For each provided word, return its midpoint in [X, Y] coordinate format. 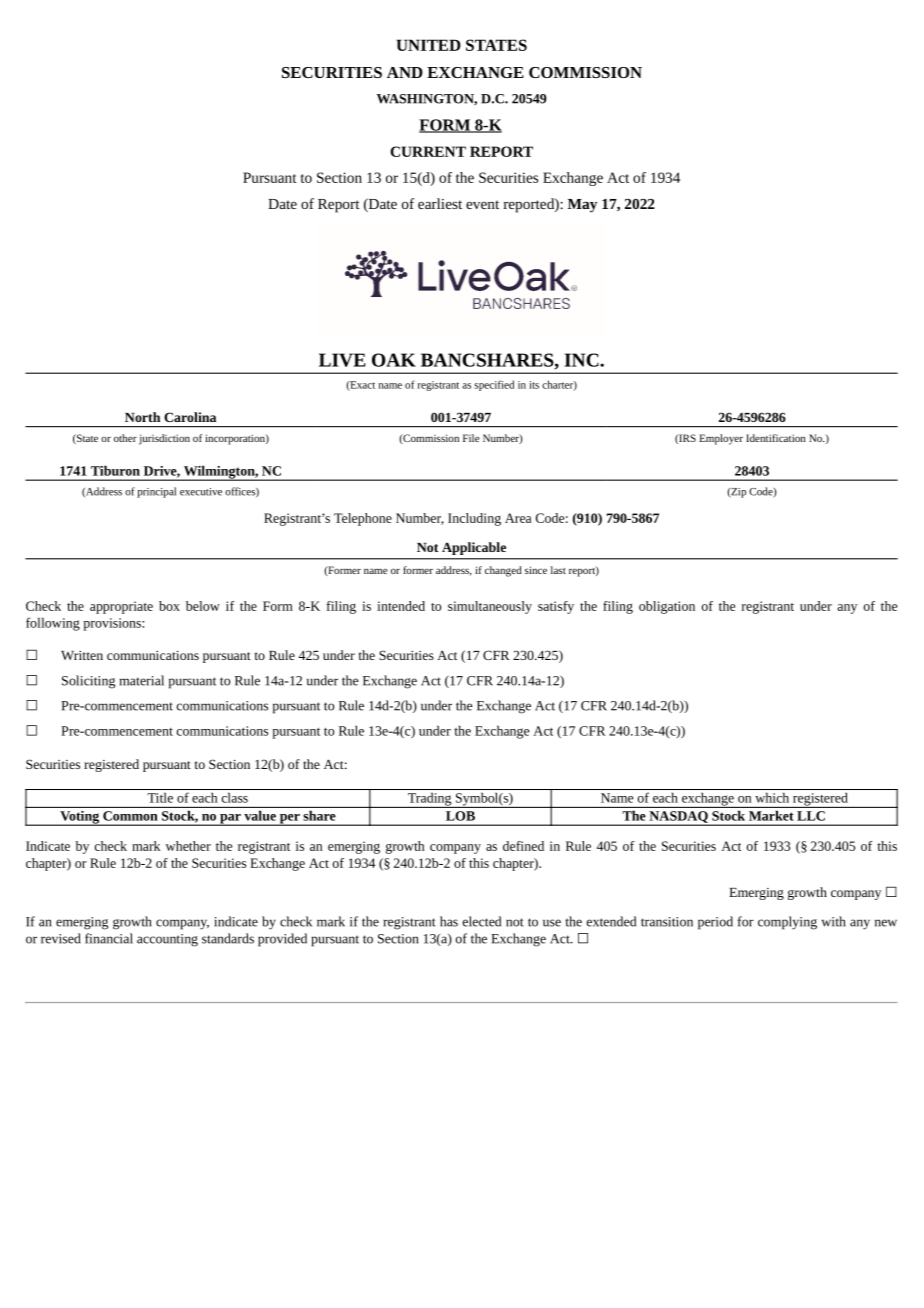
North [142, 417]
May [582, 206]
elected [482, 921]
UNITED [428, 45]
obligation [667, 607]
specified [494, 385]
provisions [113, 624]
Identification [776, 438]
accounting [167, 940]
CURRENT [428, 151]
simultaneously [490, 607]
